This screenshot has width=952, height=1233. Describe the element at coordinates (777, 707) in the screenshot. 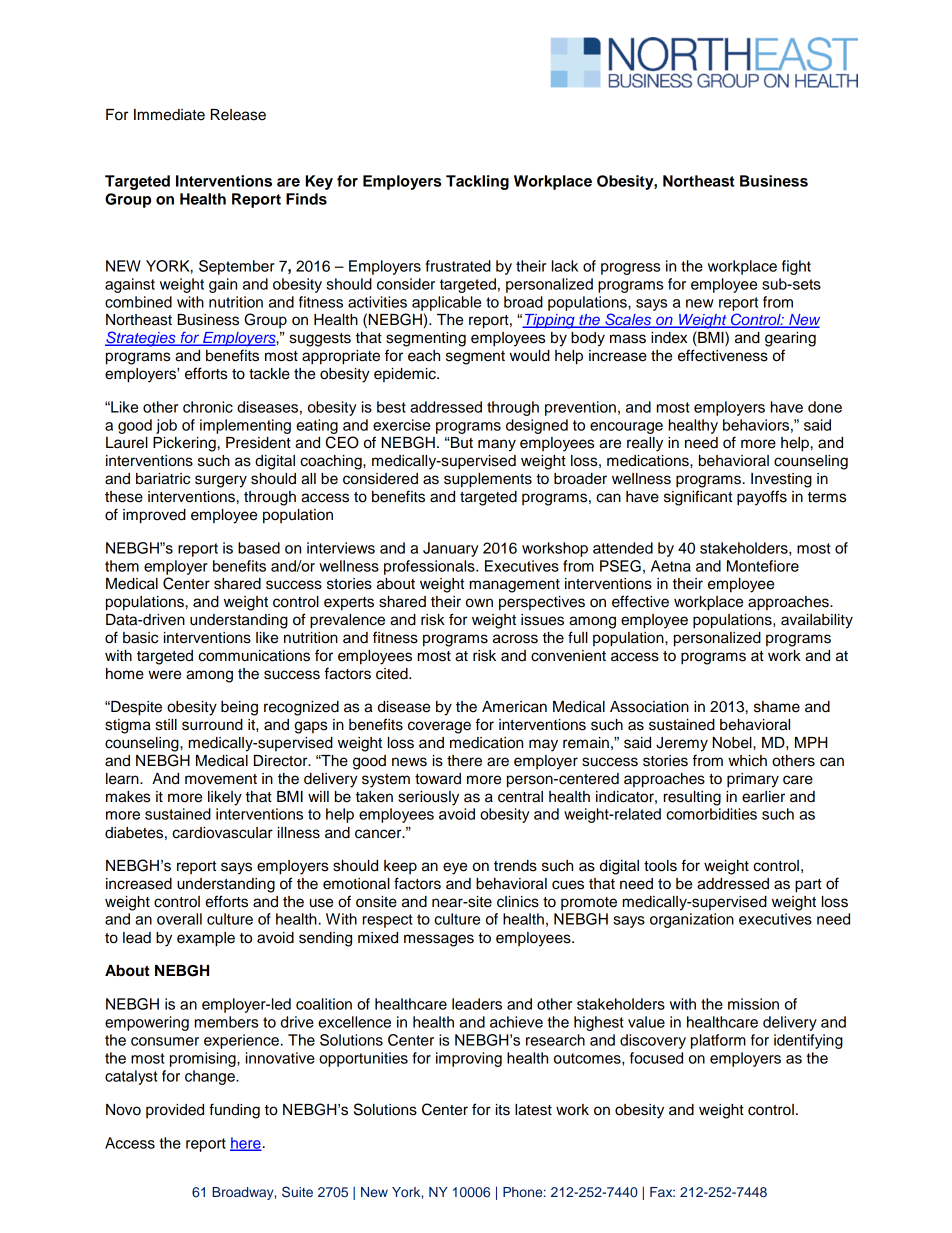

I see `shame` at that location.
